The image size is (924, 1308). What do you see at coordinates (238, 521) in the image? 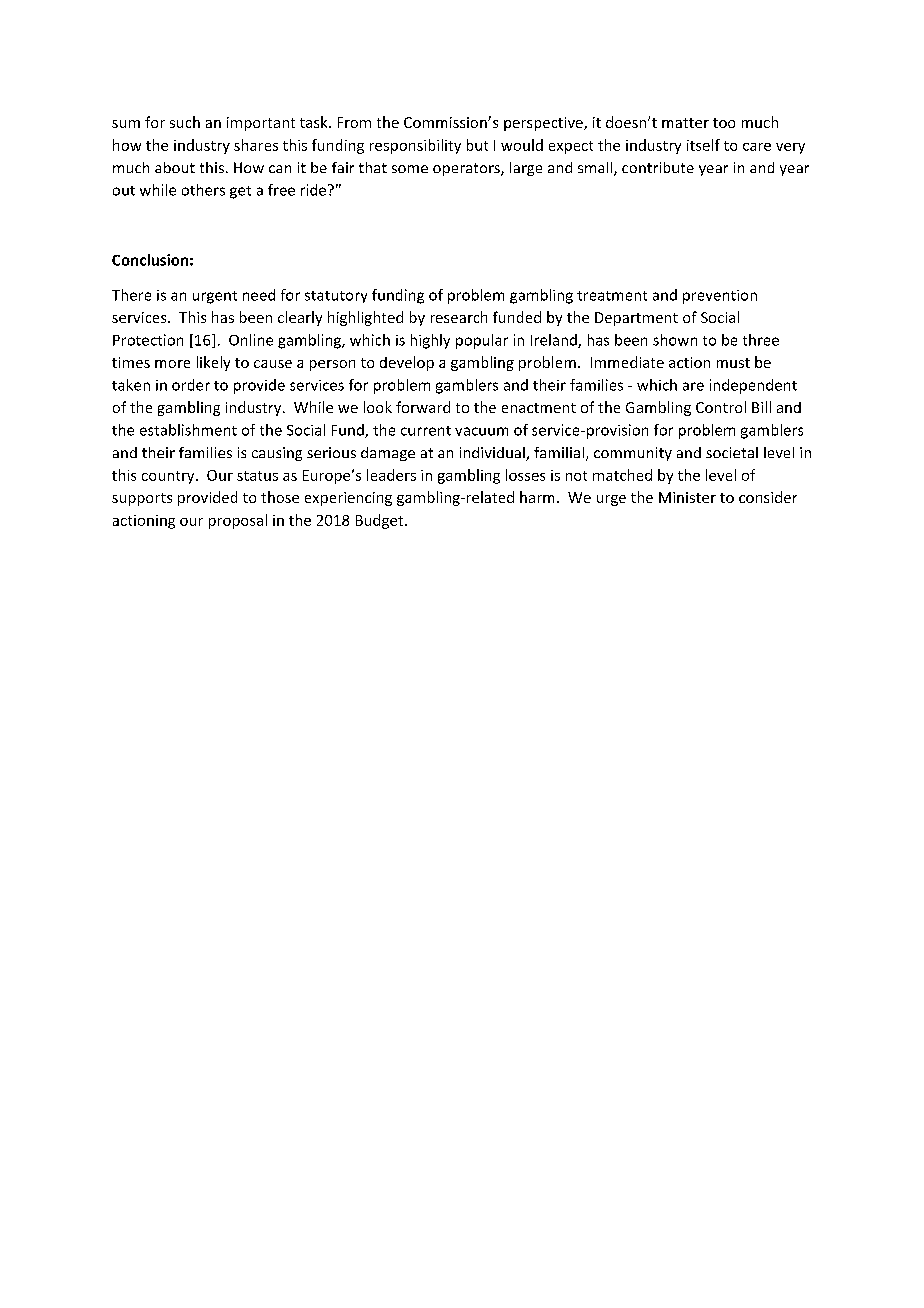
I see `proposal` at bounding box center [238, 521].
